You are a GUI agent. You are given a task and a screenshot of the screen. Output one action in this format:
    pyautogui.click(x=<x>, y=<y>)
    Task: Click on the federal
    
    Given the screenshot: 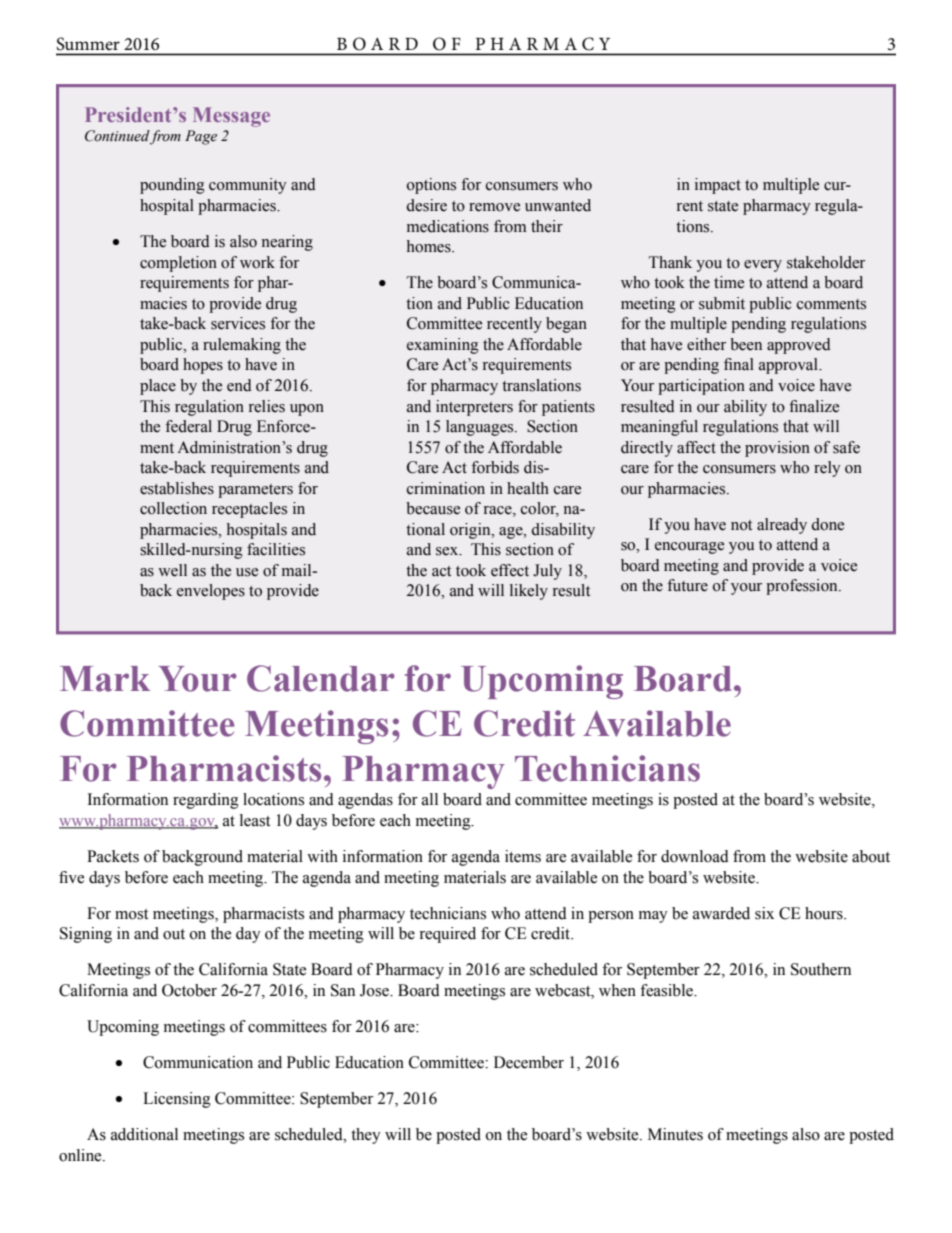 What is the action you would take?
    pyautogui.click(x=188, y=426)
